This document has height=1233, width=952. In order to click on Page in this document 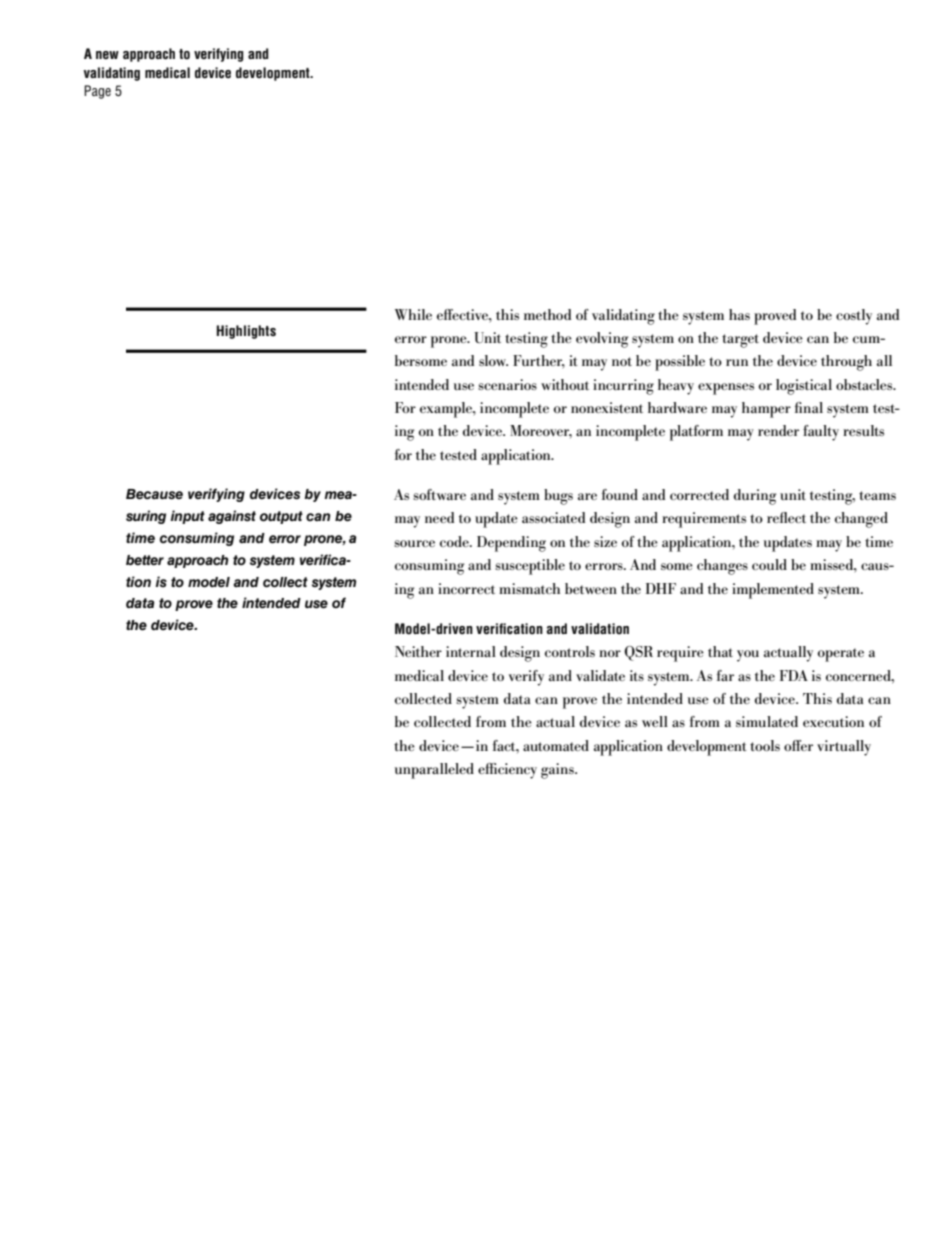, I will do `click(97, 92)`.
